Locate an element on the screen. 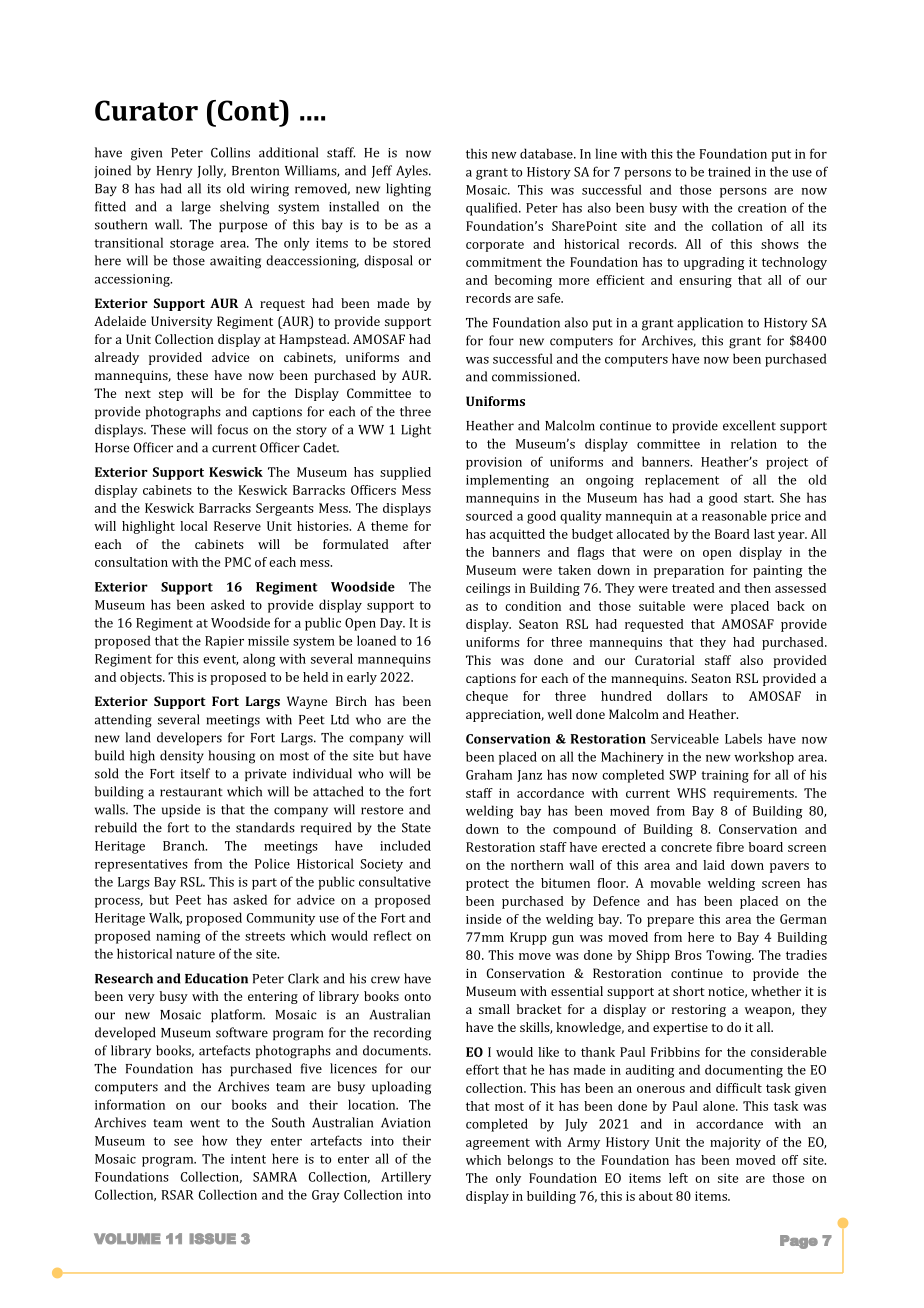  dollars is located at coordinates (687, 696).
